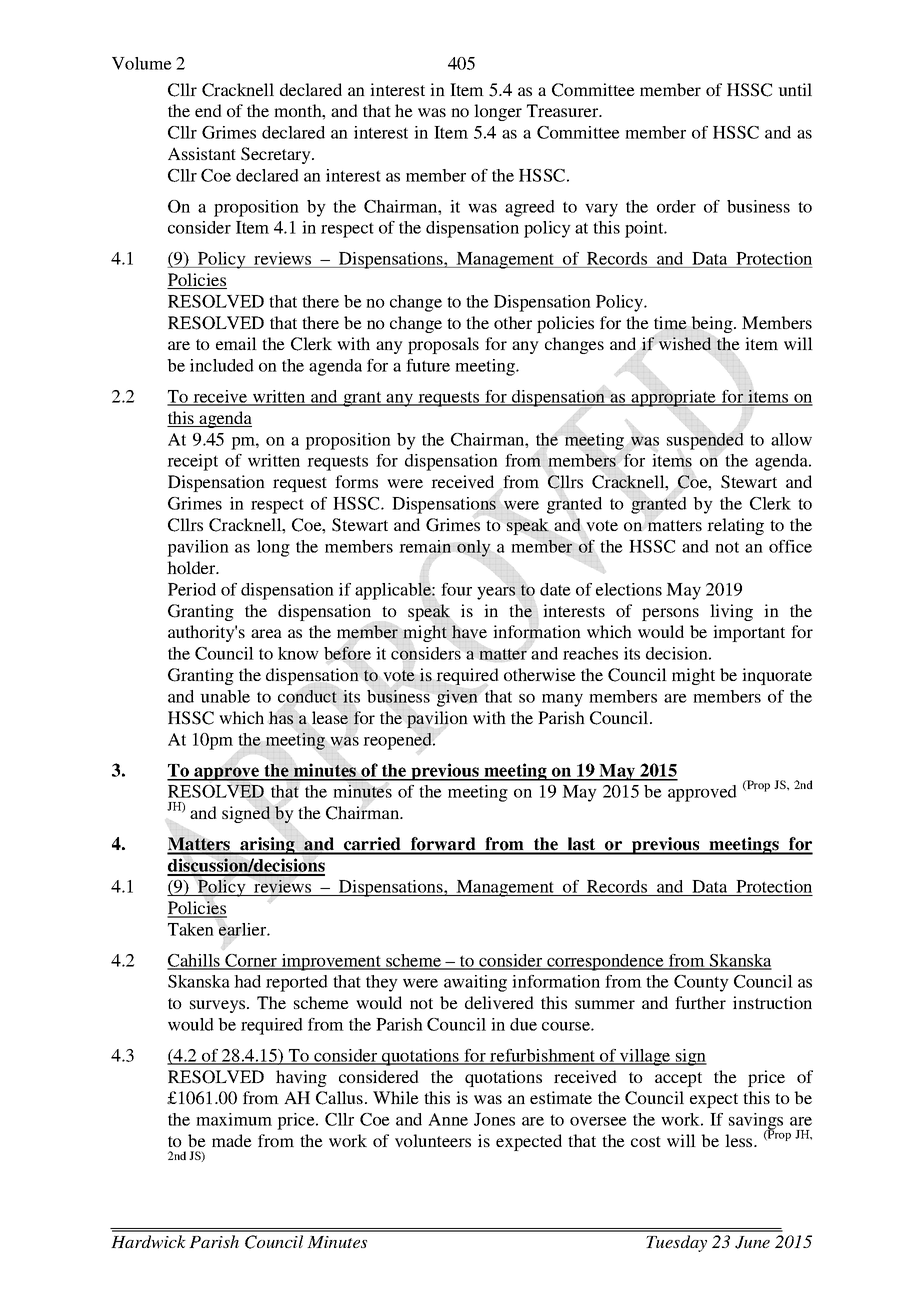 The width and height of the document is (924, 1308). Describe the element at coordinates (795, 89) in the document. I see `until` at that location.
